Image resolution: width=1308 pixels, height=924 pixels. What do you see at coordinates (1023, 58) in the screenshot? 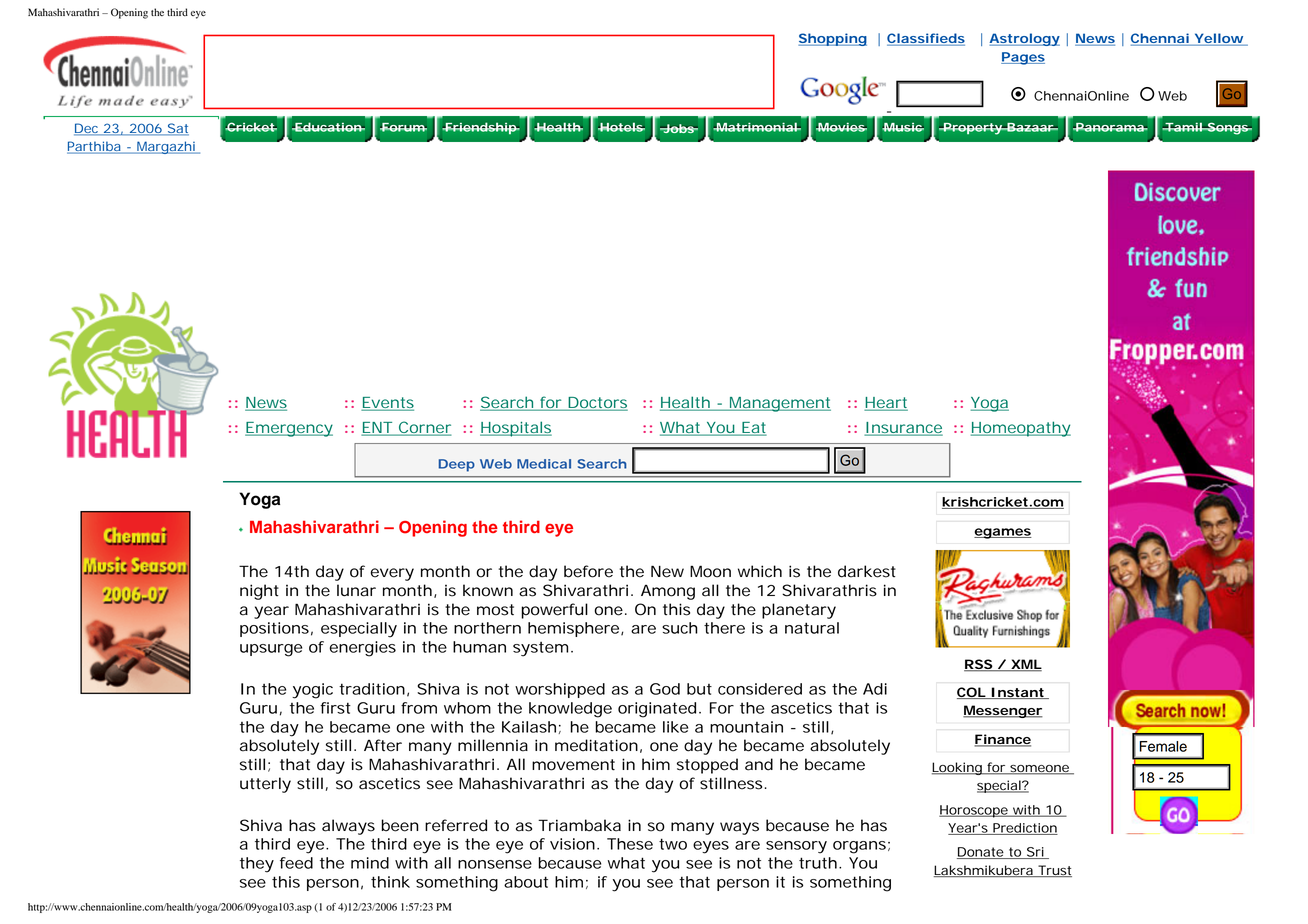
I see `Pages` at bounding box center [1023, 58].
